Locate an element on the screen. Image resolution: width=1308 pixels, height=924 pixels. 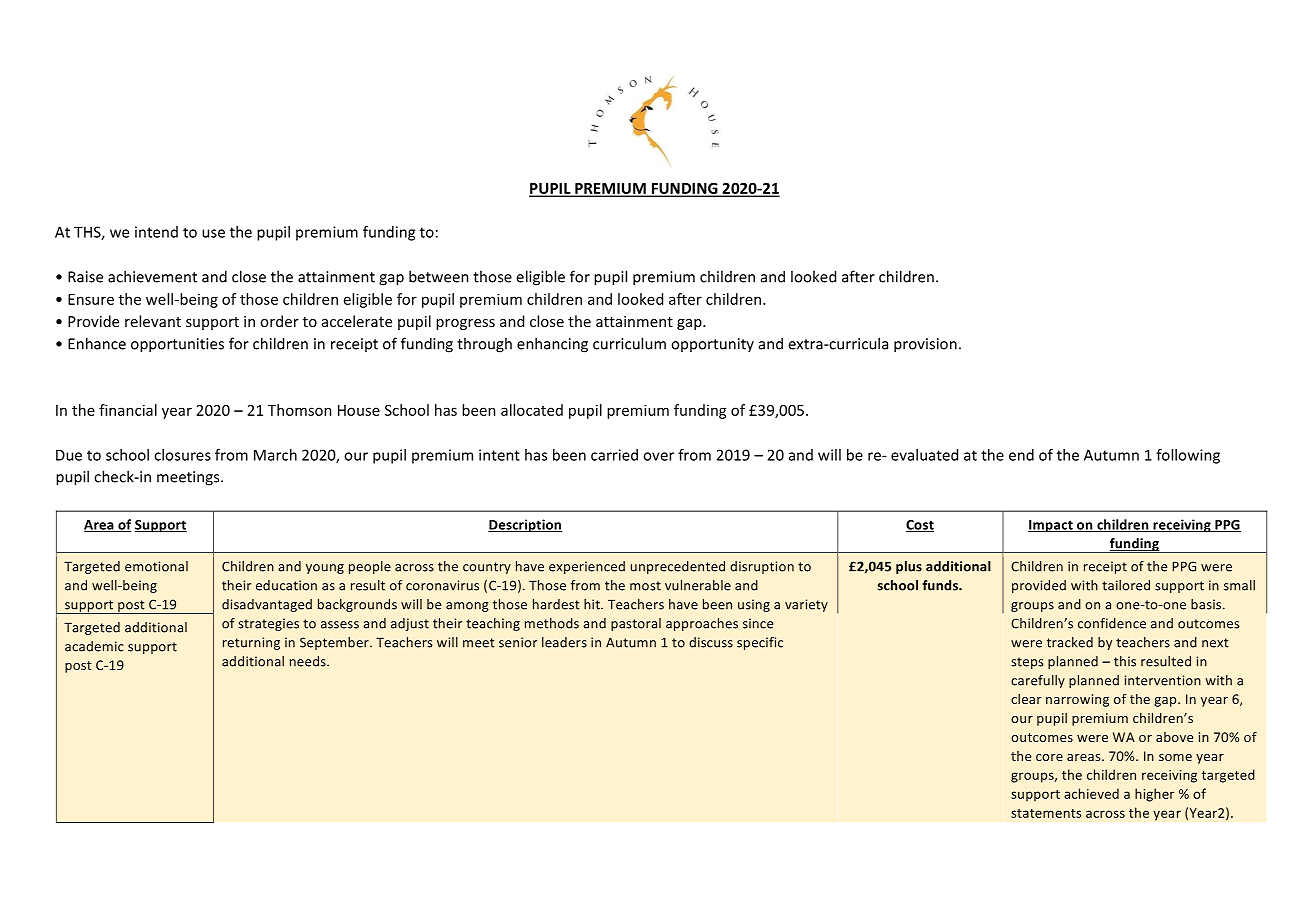
intend is located at coordinates (156, 232).
